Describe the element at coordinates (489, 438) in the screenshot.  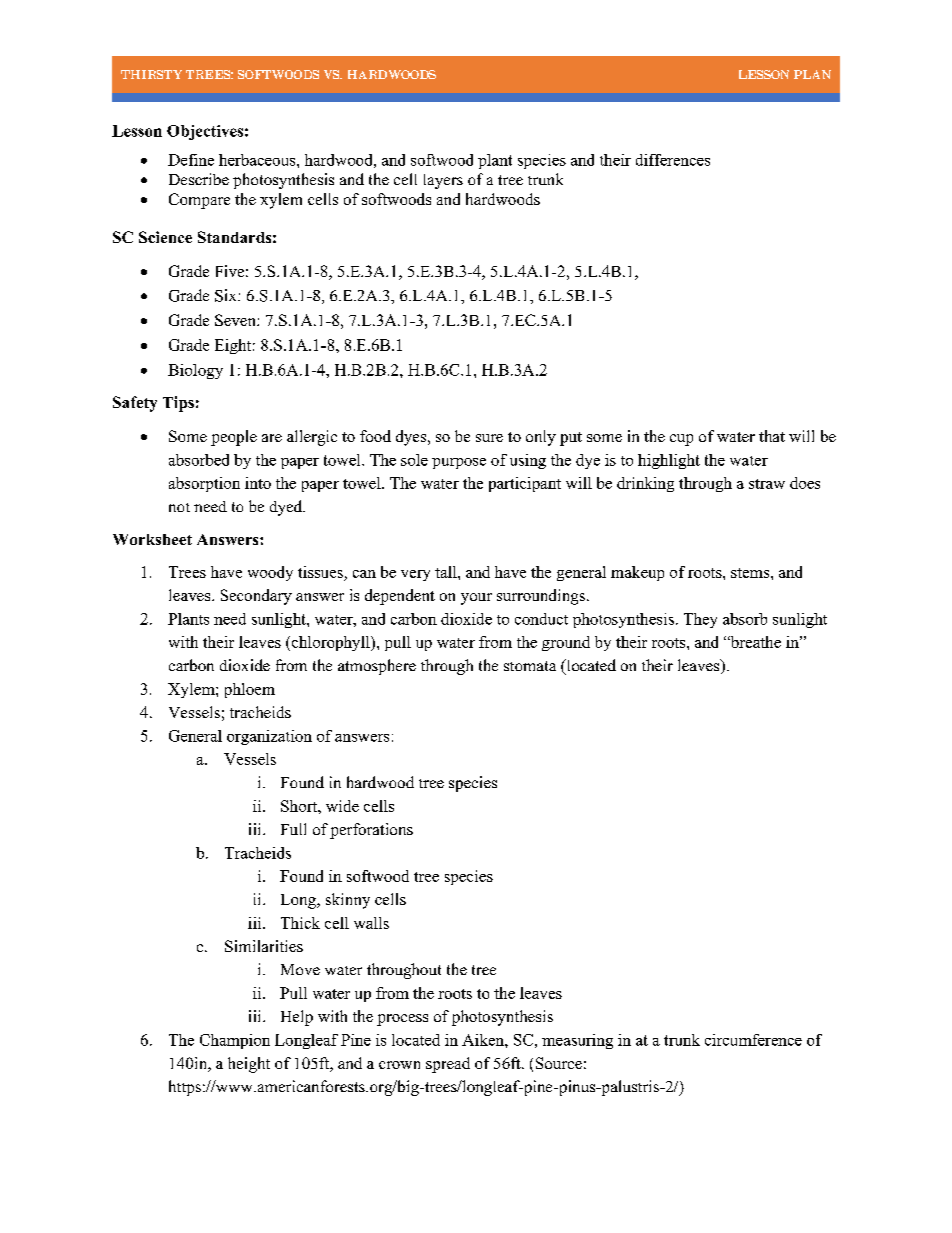
I see `sure` at that location.
